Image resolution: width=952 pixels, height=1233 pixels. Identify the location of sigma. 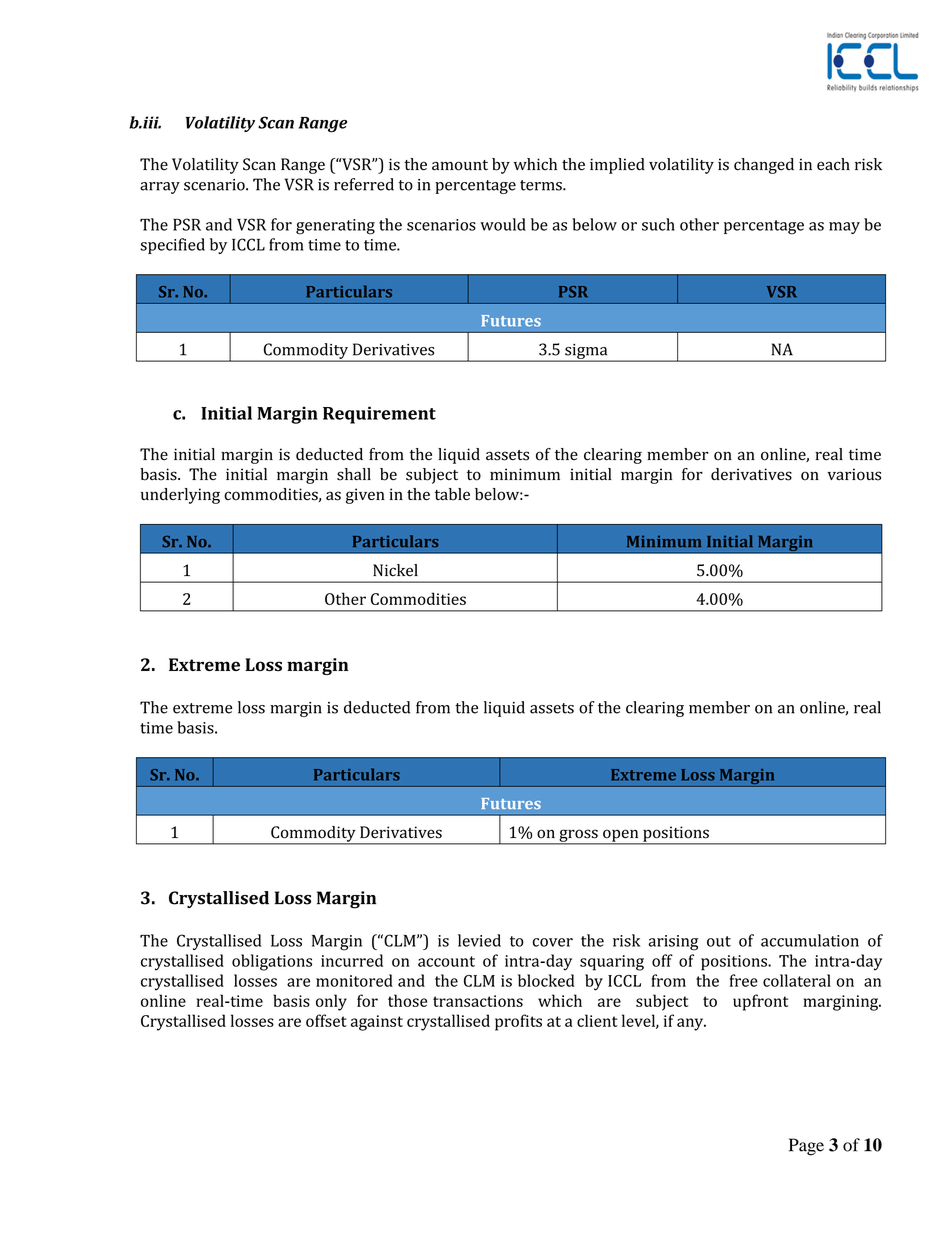
(586, 352).
